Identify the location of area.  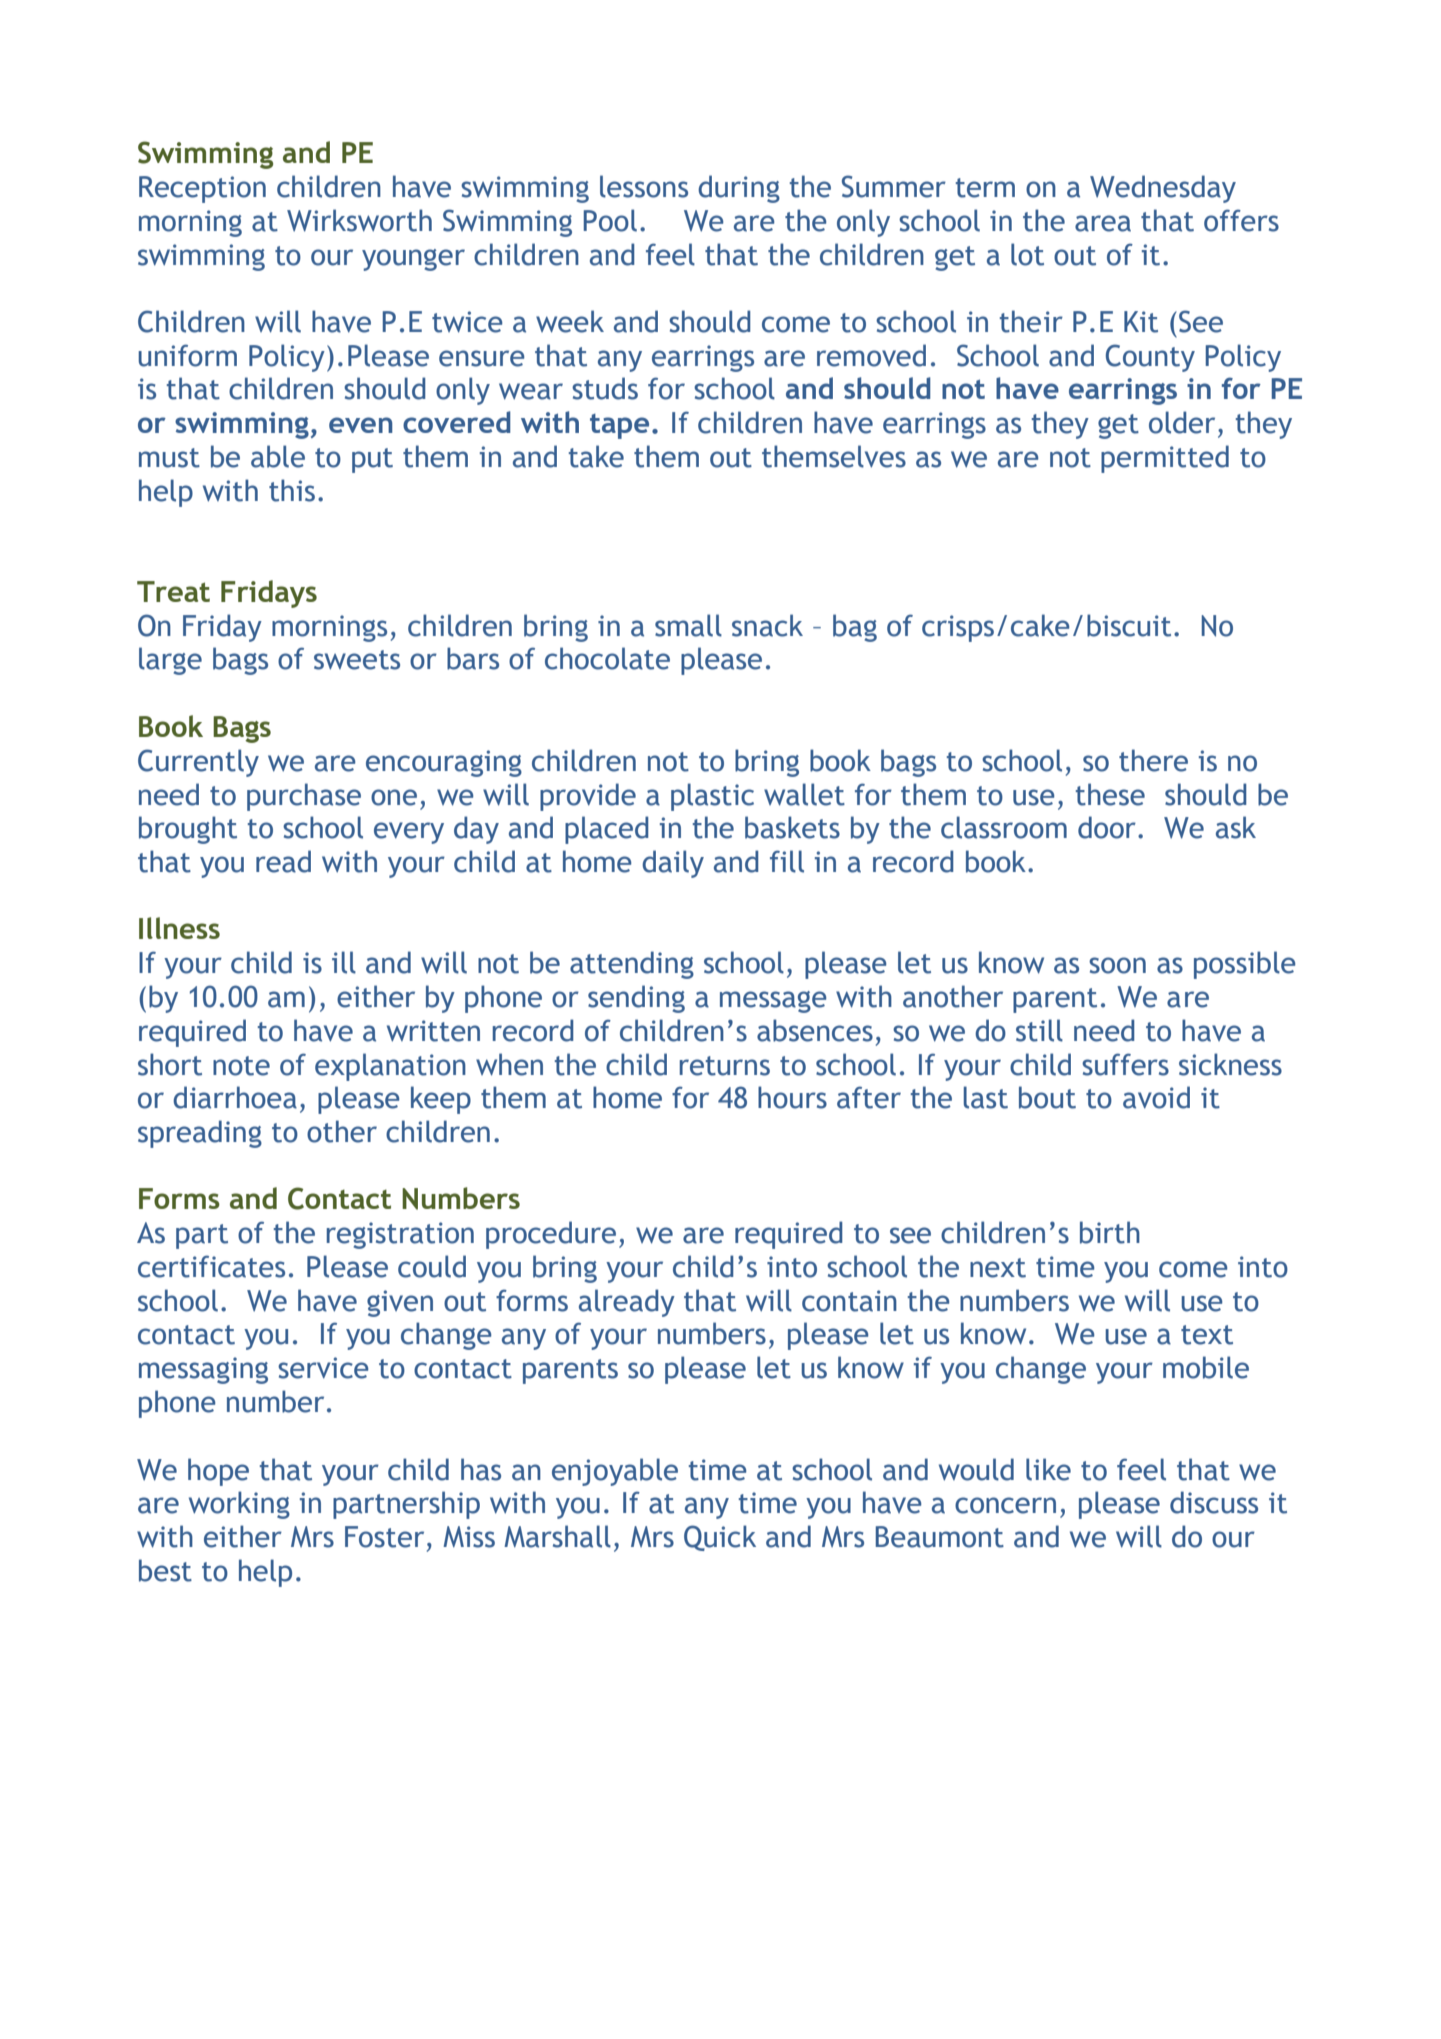
(1103, 223).
